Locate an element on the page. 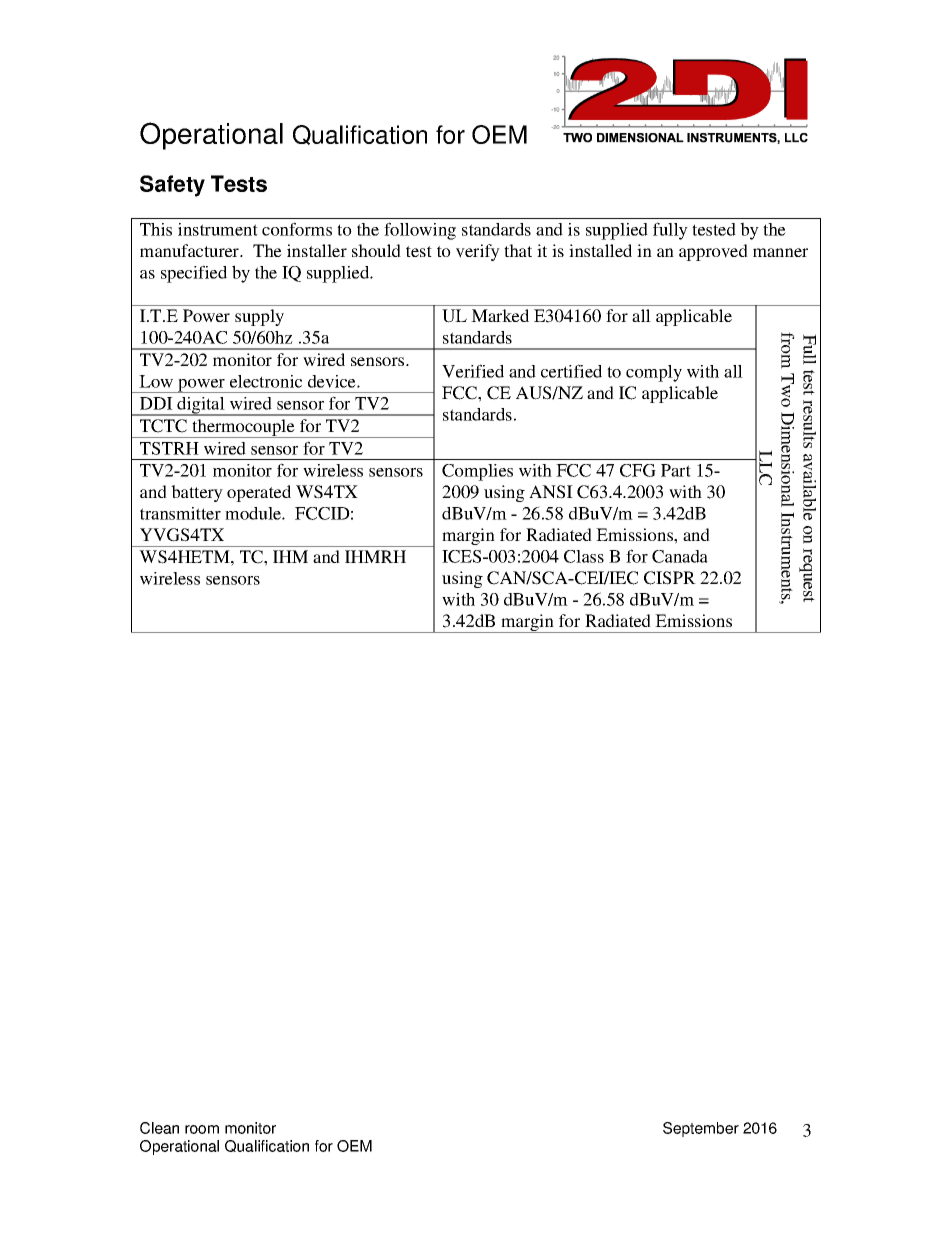 The height and width of the image is (1233, 952). manufacturer is located at coordinates (191, 250).
